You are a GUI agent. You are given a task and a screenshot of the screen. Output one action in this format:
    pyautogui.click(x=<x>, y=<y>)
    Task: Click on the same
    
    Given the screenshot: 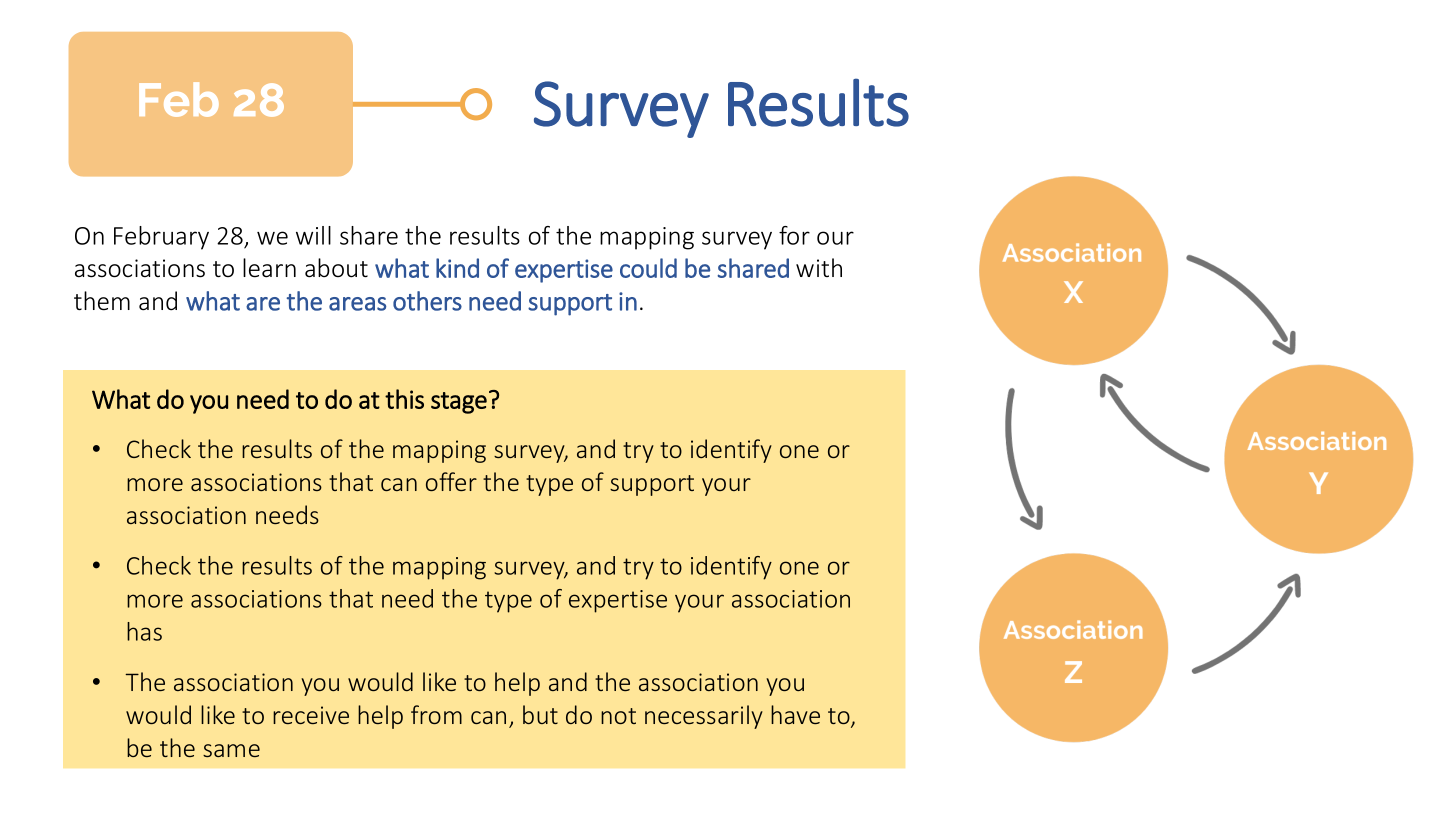 What is the action you would take?
    pyautogui.click(x=231, y=750)
